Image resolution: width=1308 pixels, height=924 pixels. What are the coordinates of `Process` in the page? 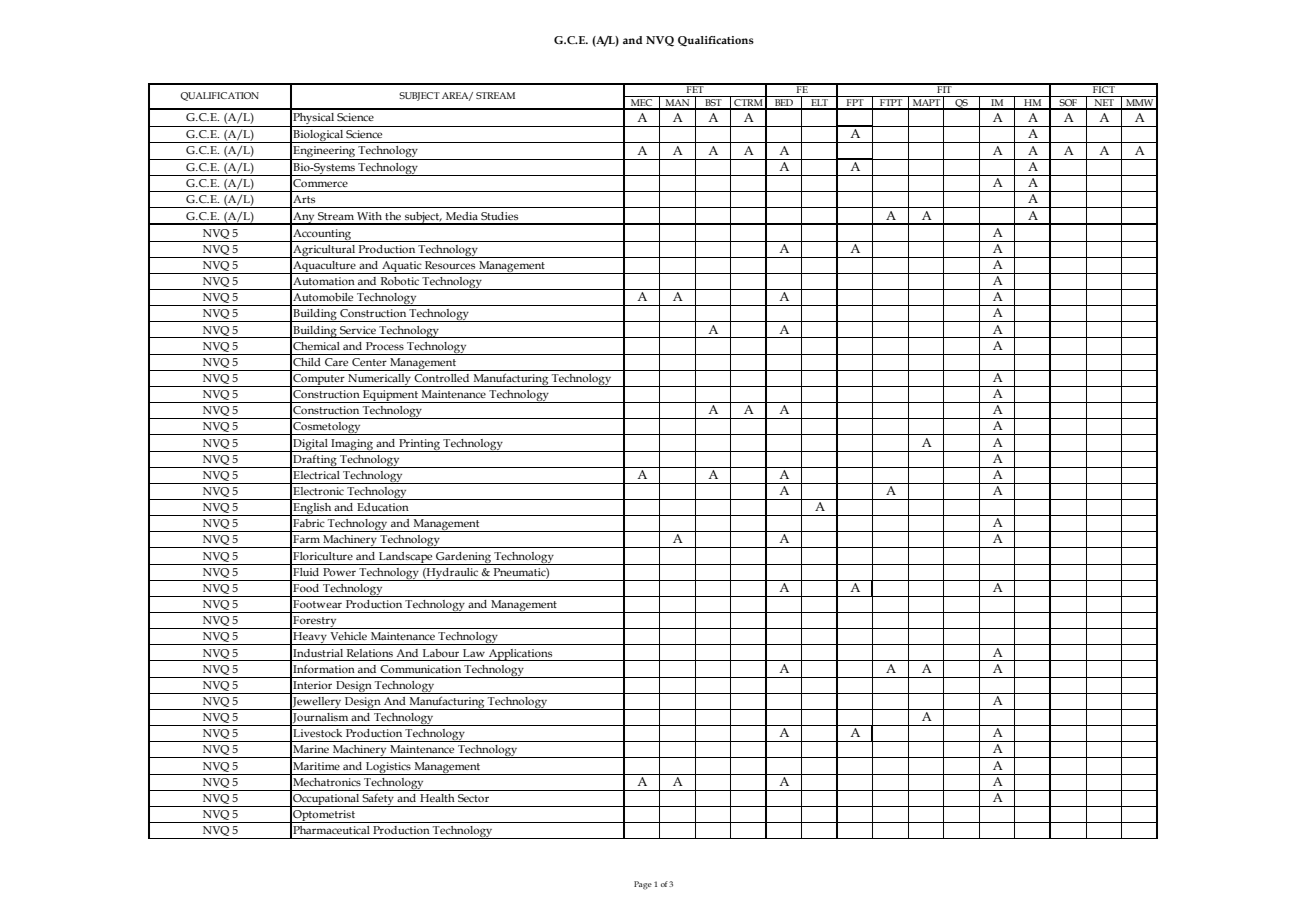 It's located at (385, 346).
